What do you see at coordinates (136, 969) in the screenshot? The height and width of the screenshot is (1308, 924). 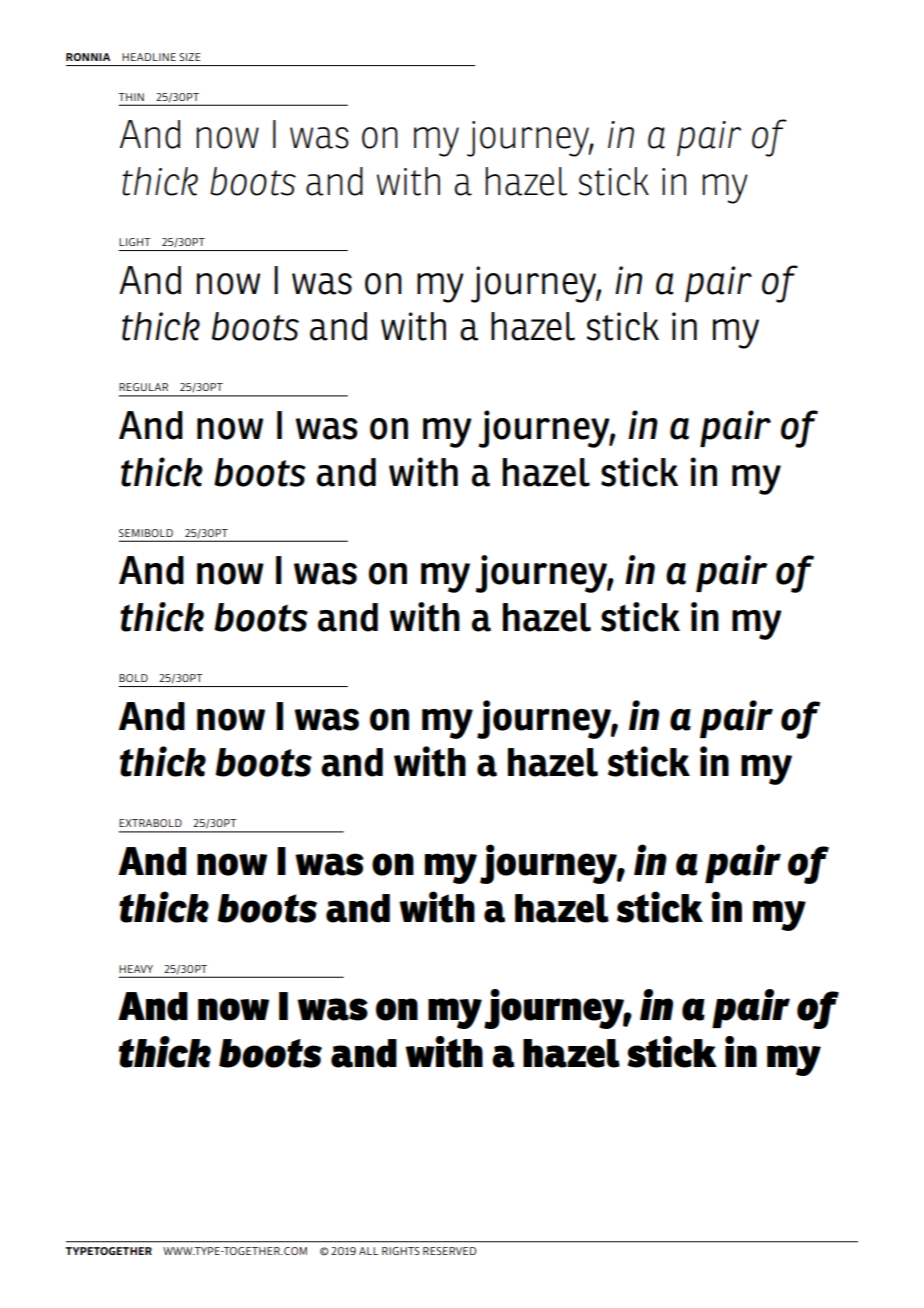 I see `HEAVY` at bounding box center [136, 969].
